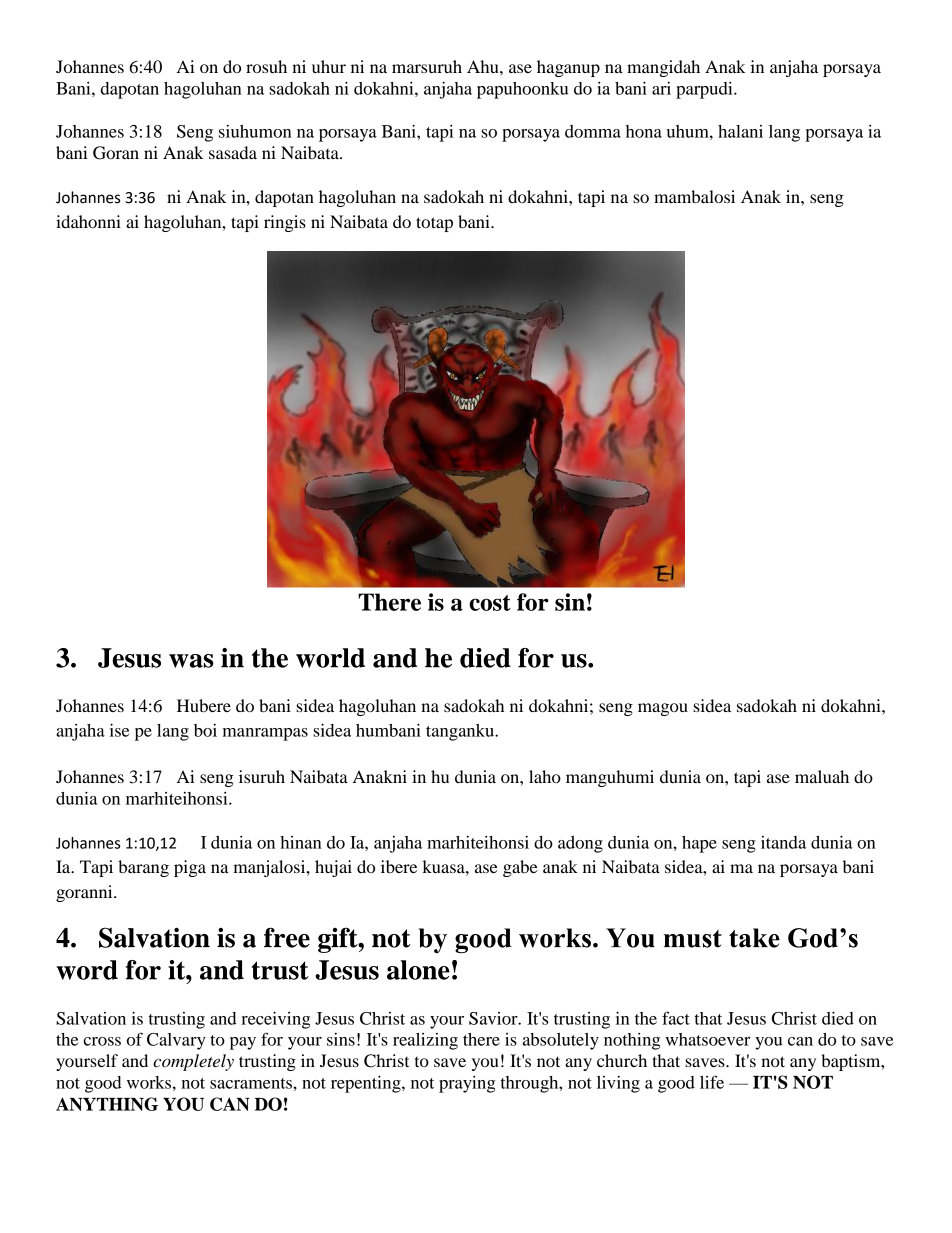 The image size is (952, 1233). I want to click on ari, so click(661, 88).
